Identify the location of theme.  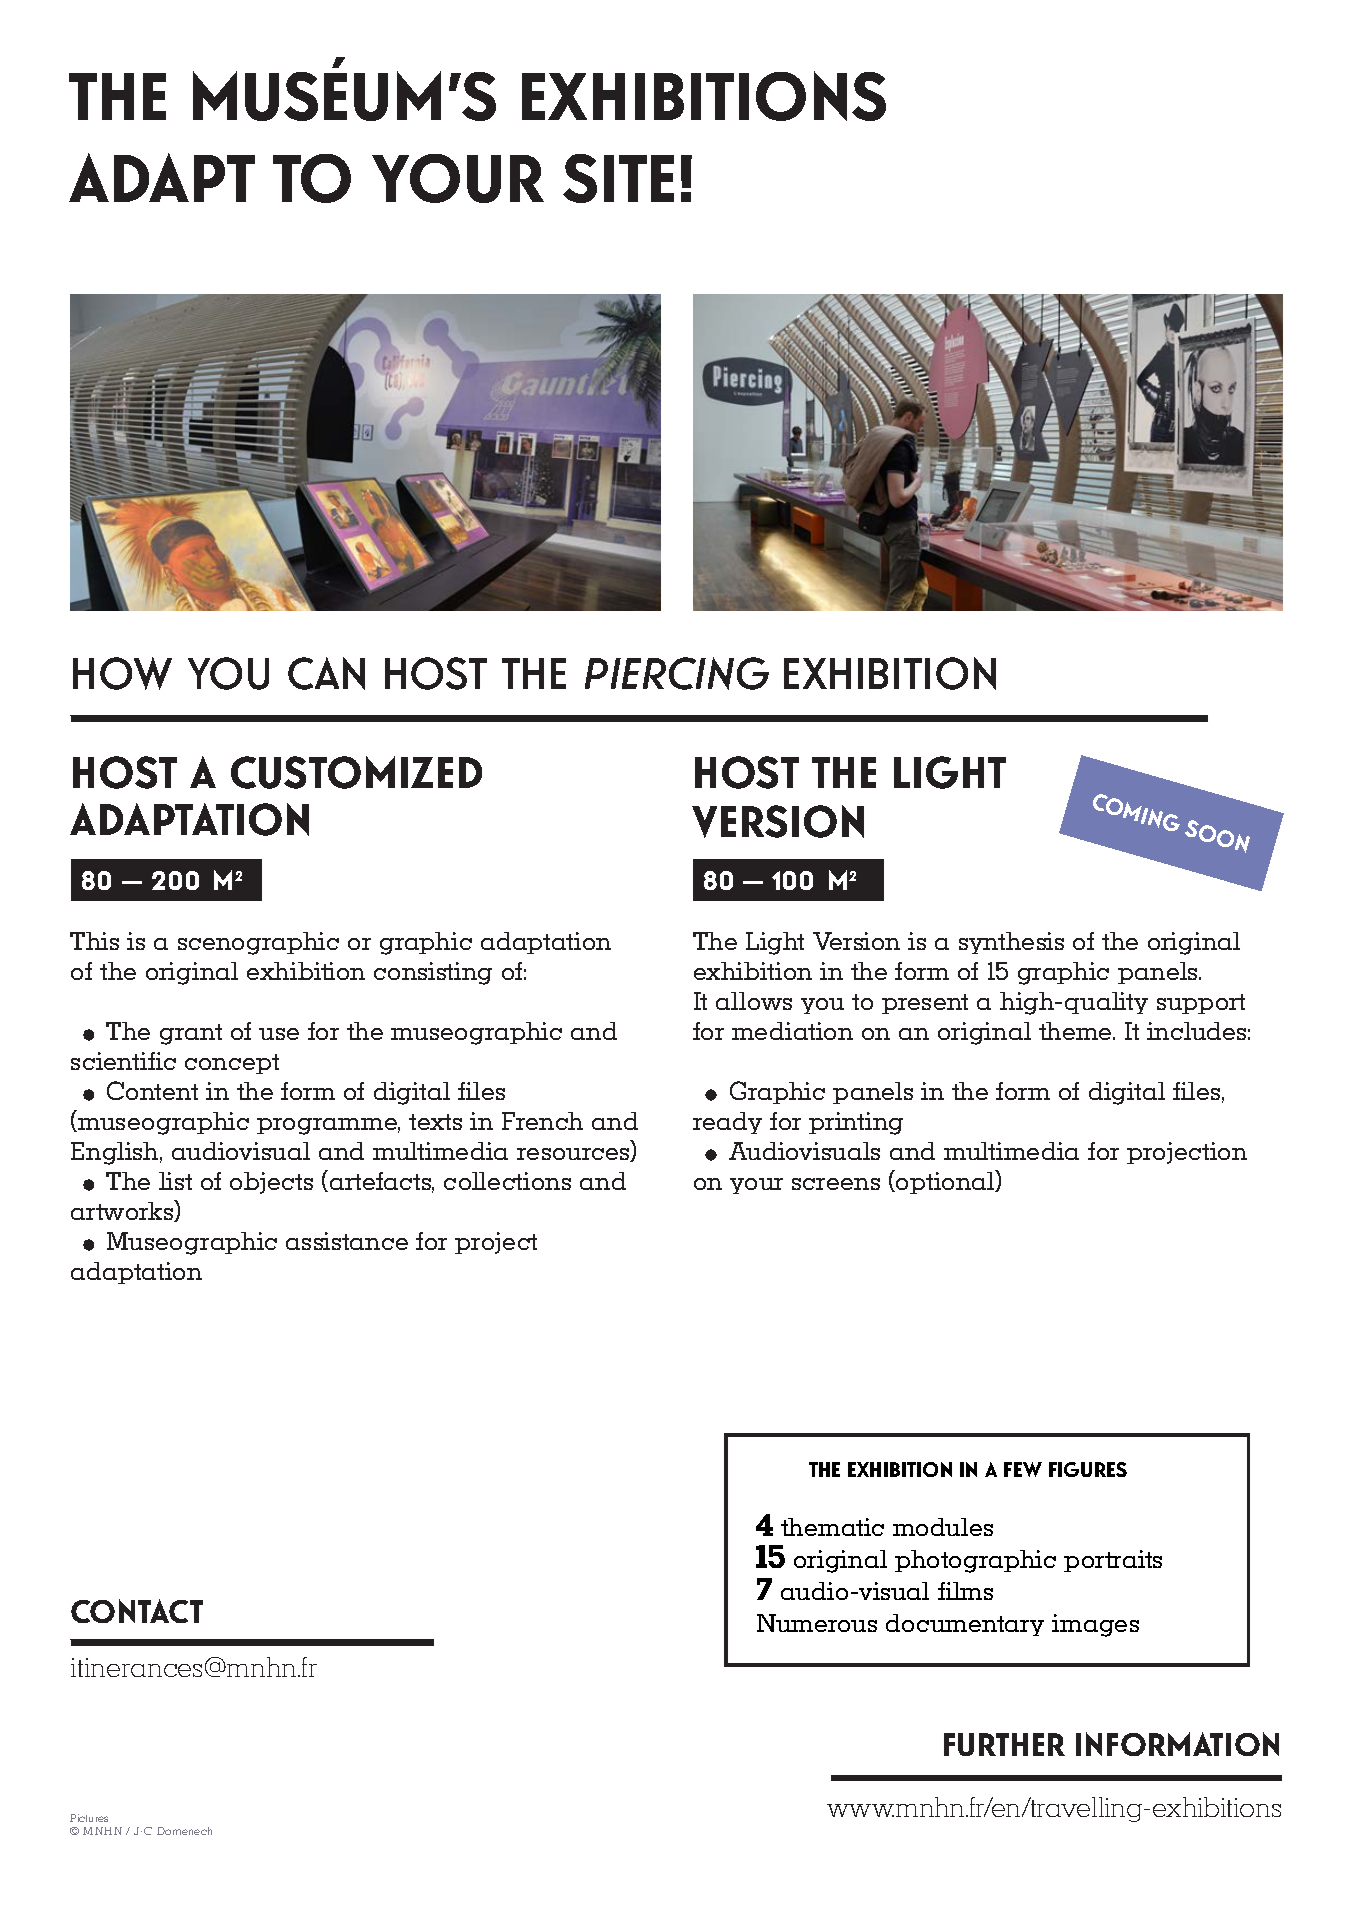
(1076, 1031).
